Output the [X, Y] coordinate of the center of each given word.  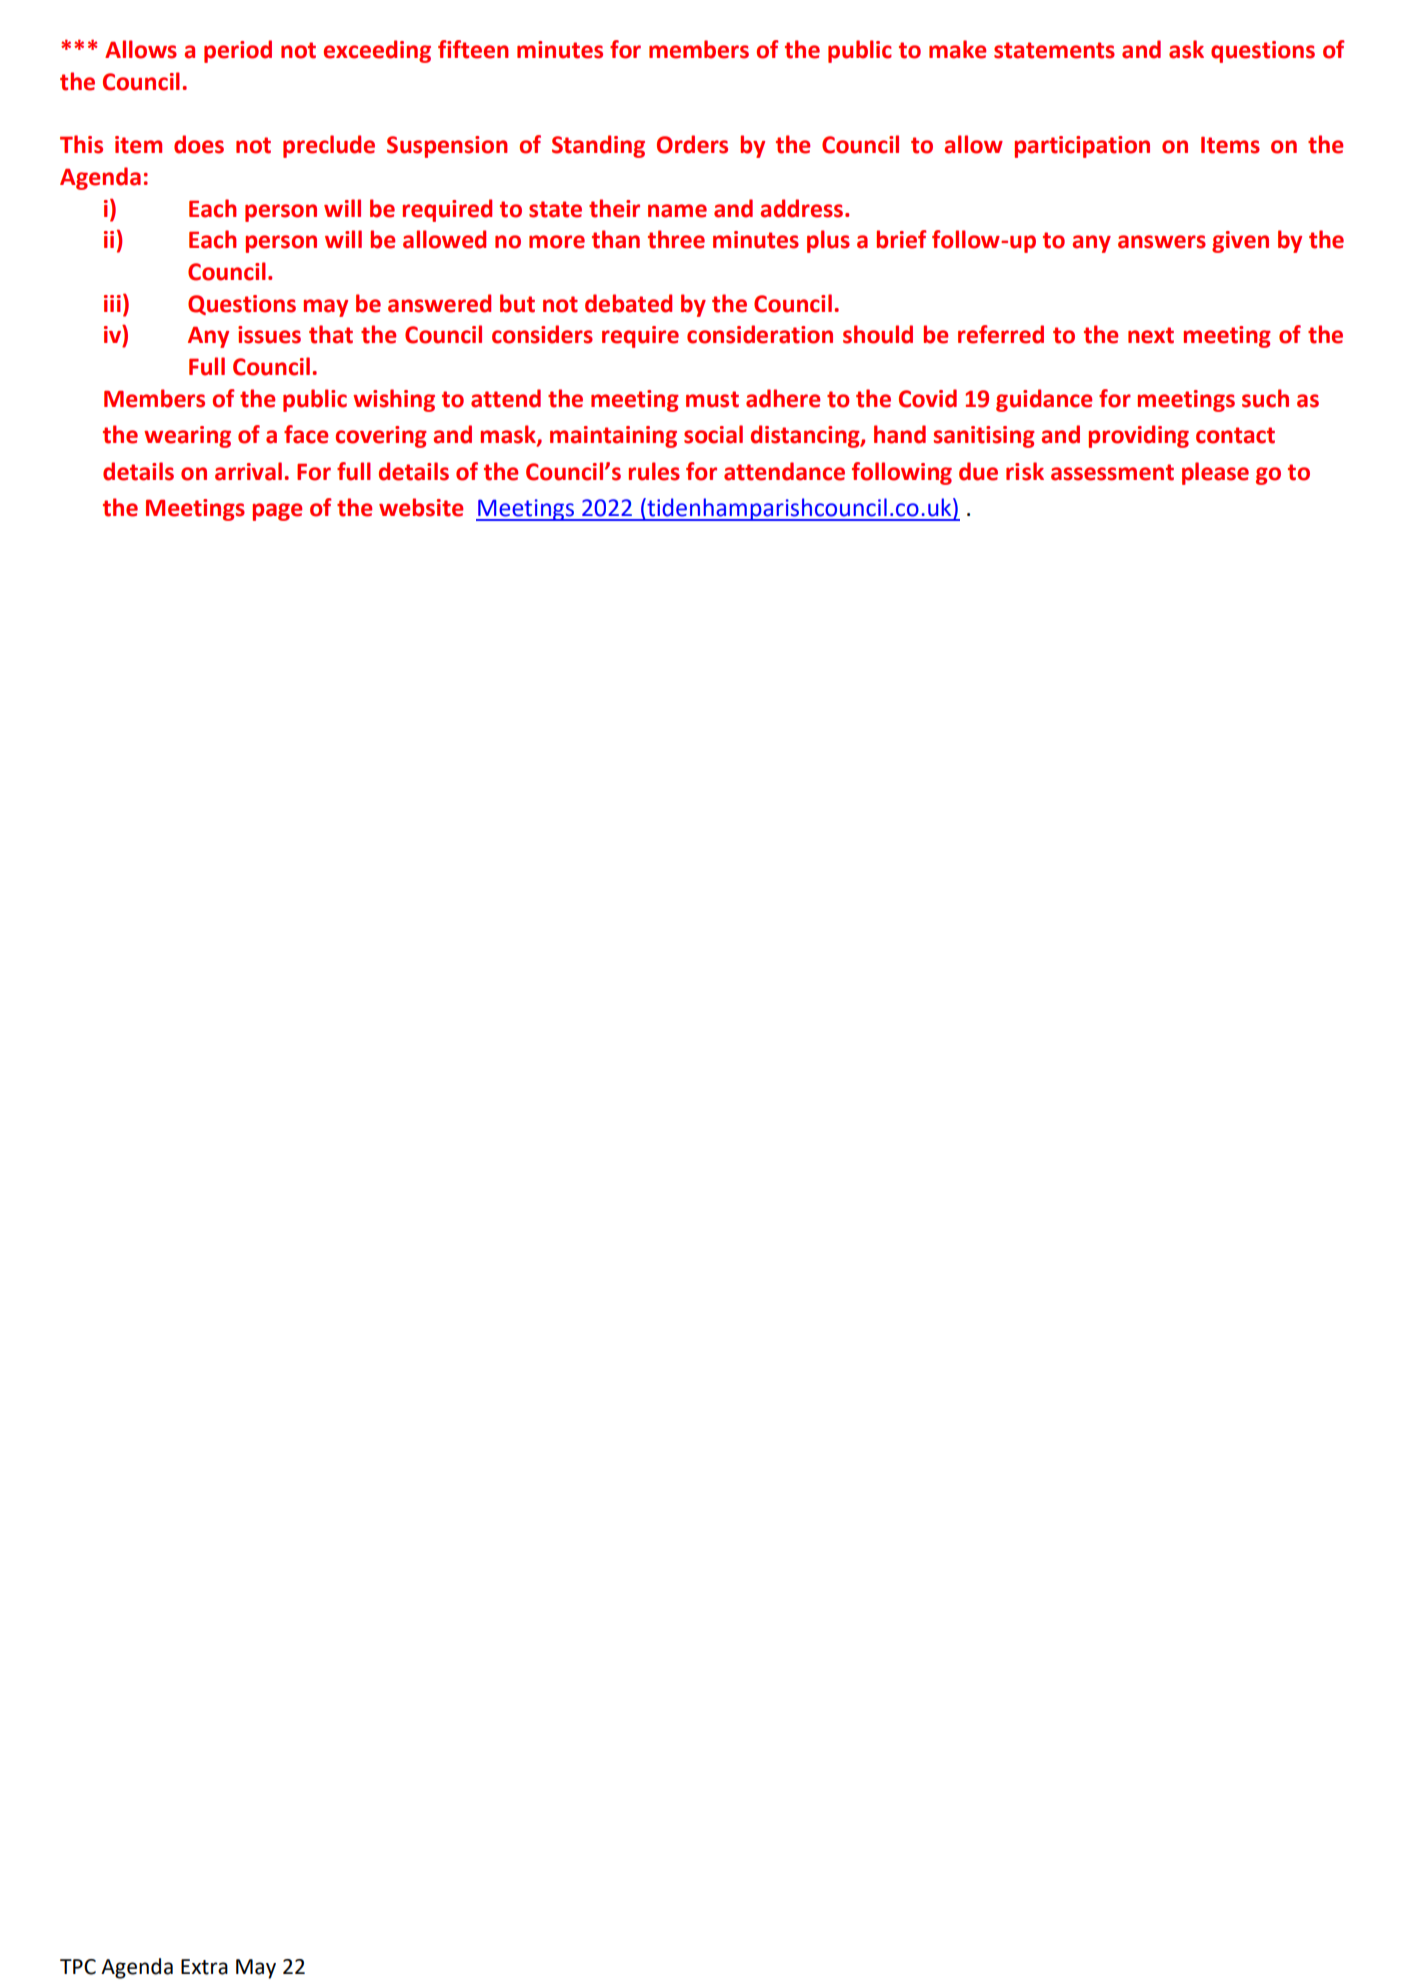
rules [654, 471]
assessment [1112, 472]
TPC [78, 1967]
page [277, 512]
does [199, 144]
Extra [204, 1967]
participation [1082, 147]
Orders [692, 144]
